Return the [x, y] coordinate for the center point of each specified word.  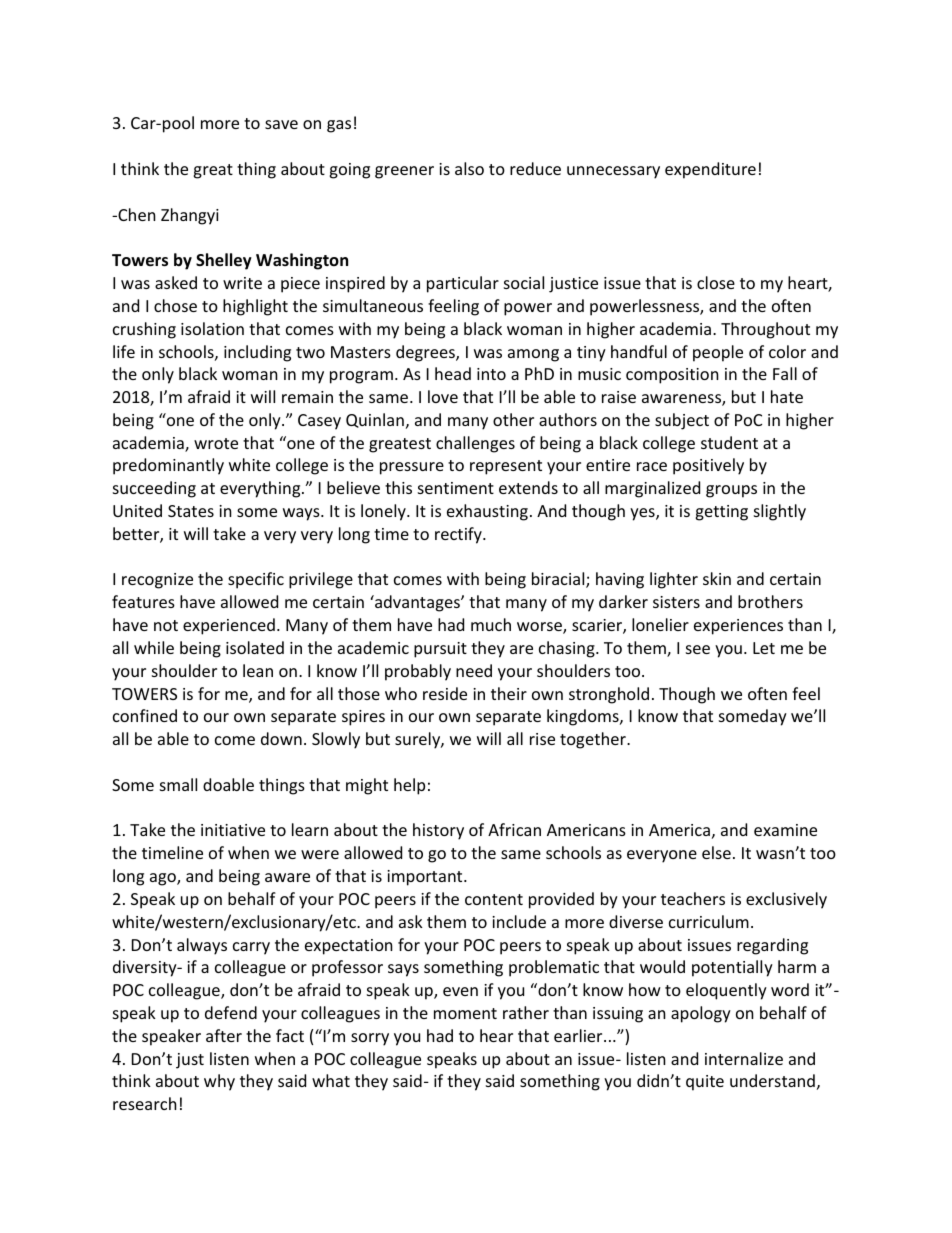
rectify [459, 535]
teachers [693, 898]
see [698, 649]
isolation [212, 328]
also [469, 168]
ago [164, 879]
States [191, 511]
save [281, 124]
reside [445, 693]
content [494, 899]
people [718, 353]
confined [145, 715]
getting [721, 513]
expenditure [710, 170]
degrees [426, 353]
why [219, 1082]
